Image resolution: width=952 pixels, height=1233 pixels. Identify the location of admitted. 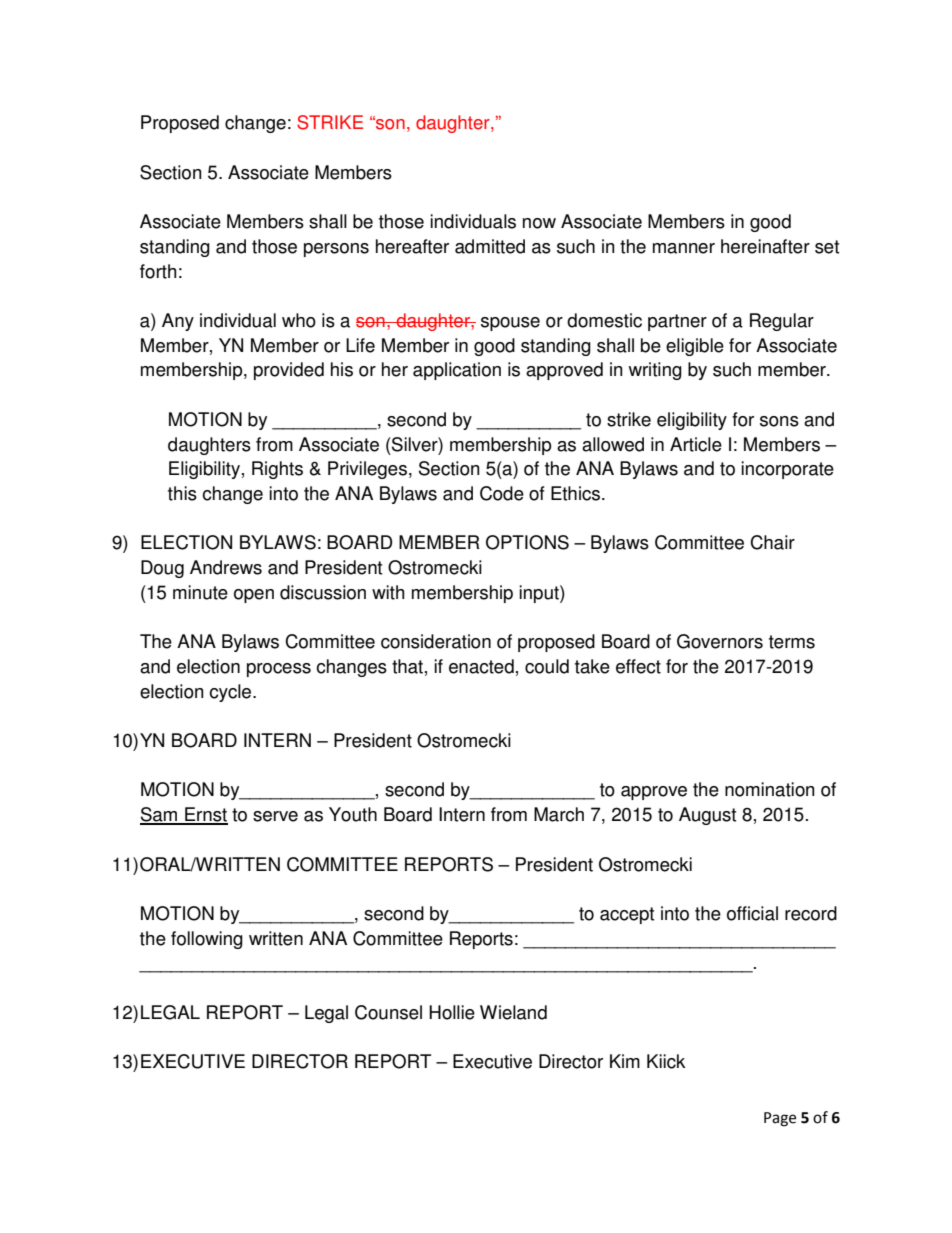
(490, 246).
